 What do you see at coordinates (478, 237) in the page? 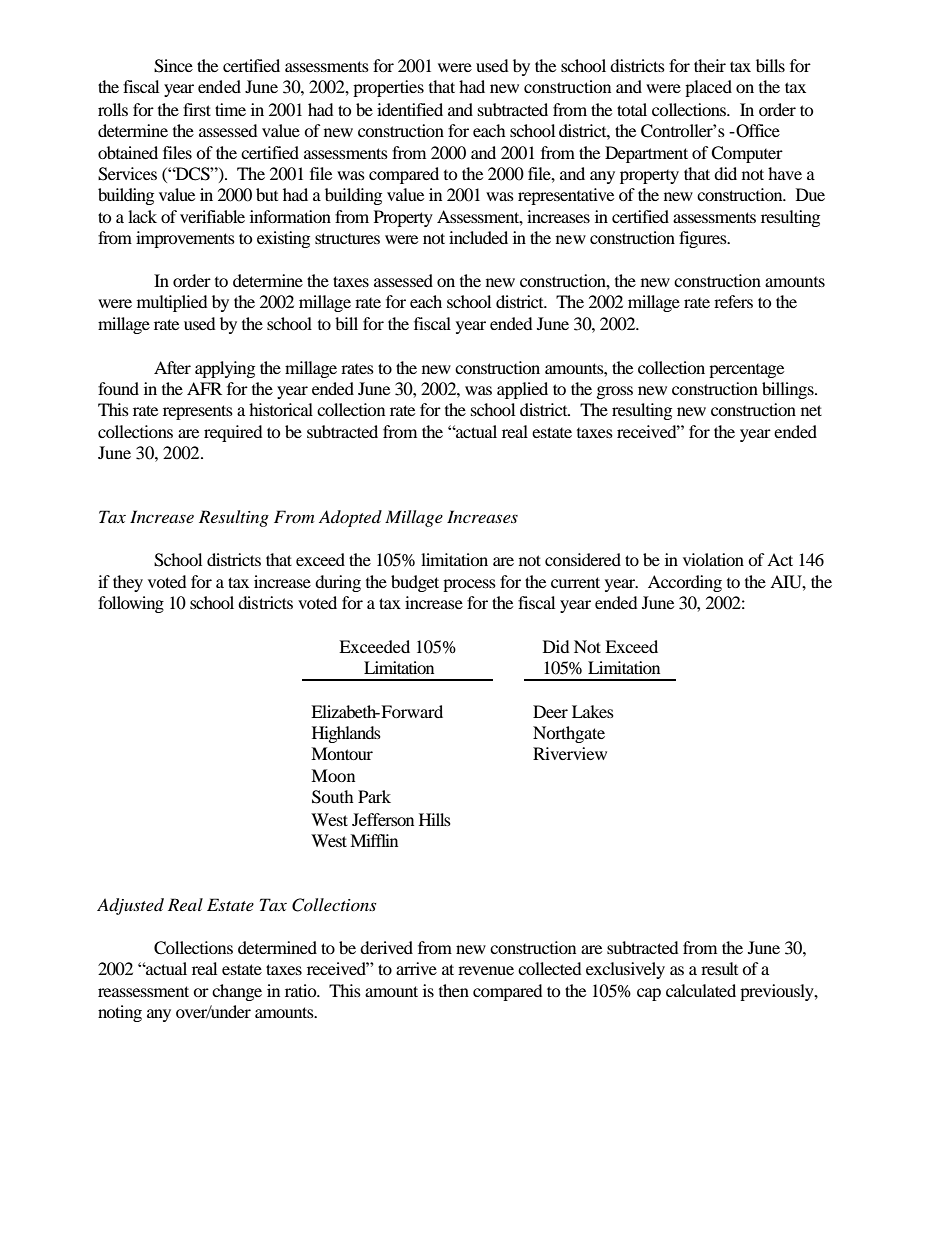
I see `included` at bounding box center [478, 237].
